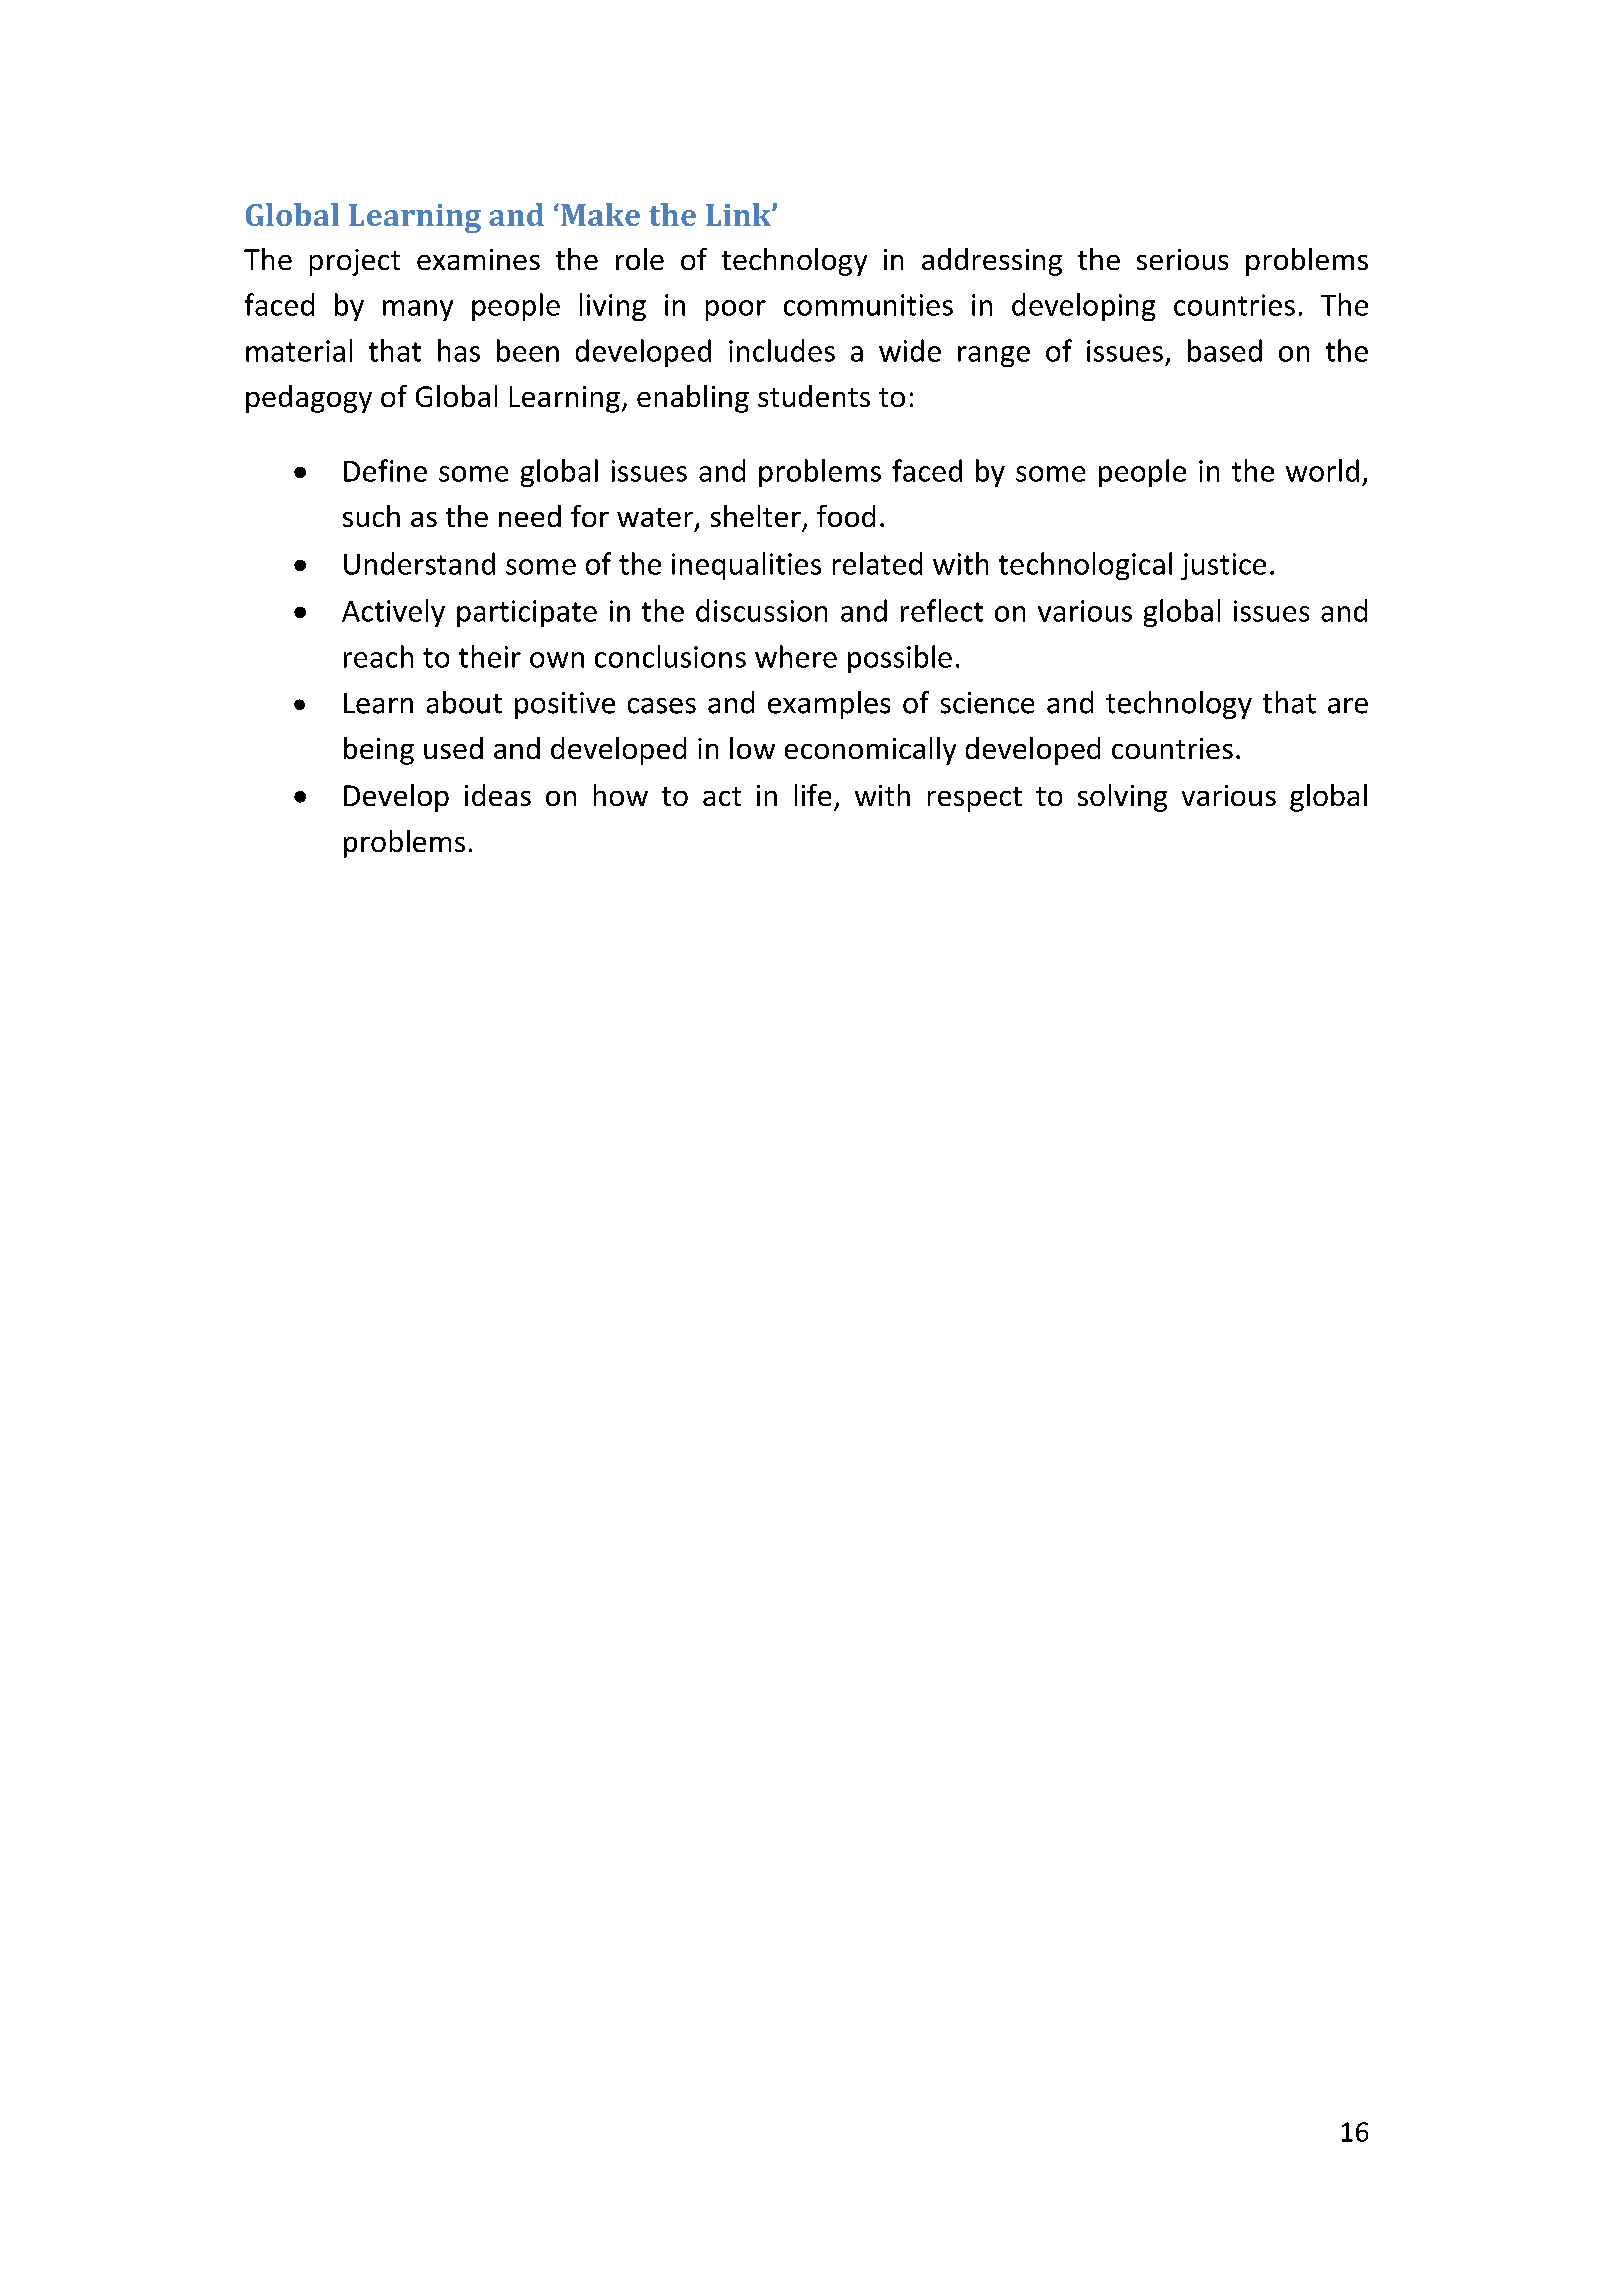 This document has height=2282, width=1613. Describe the element at coordinates (1225, 350) in the document. I see `based` at that location.
